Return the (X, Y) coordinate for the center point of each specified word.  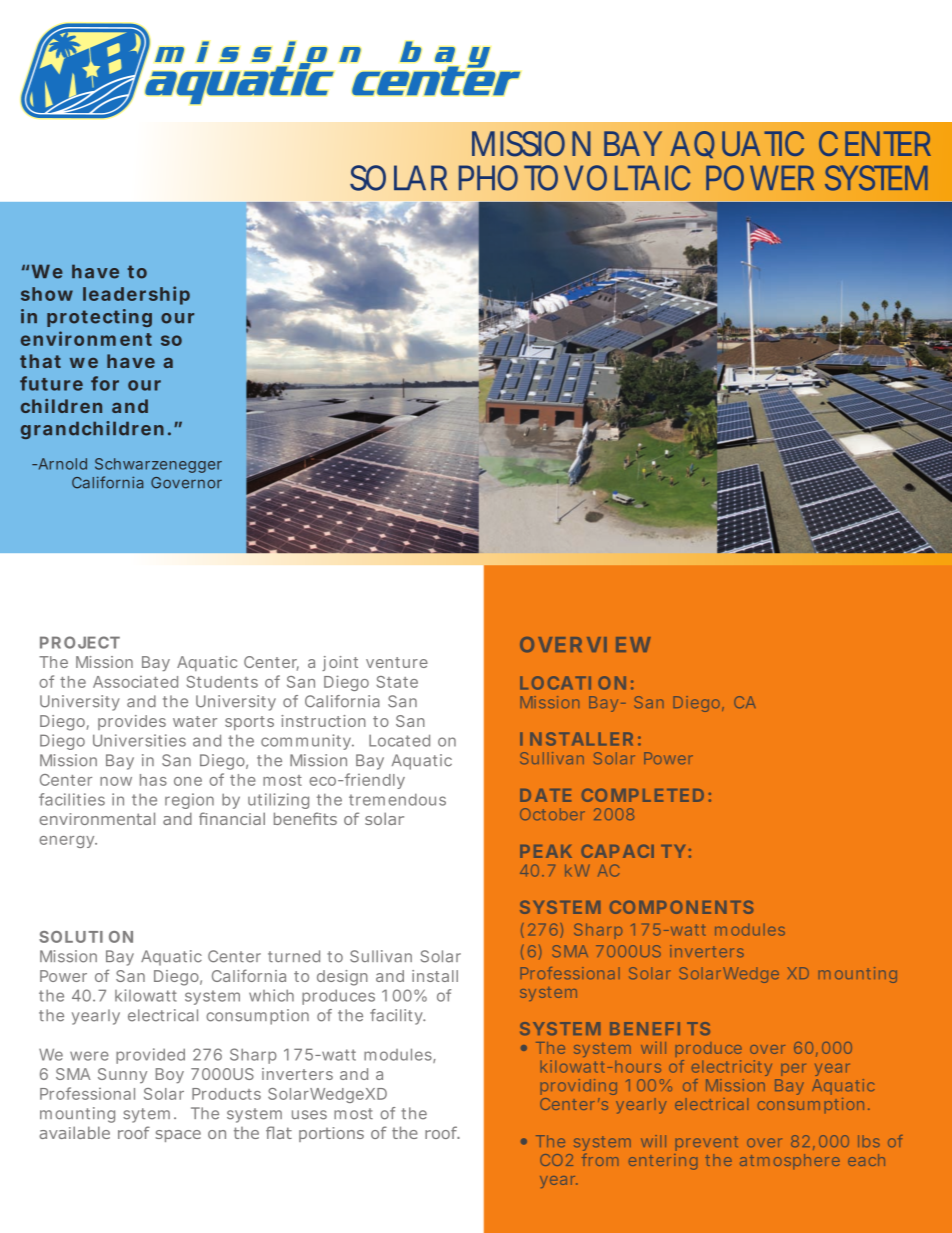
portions (331, 1134)
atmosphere (790, 1161)
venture (397, 662)
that (40, 361)
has (153, 780)
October (552, 814)
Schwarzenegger (158, 465)
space (178, 1136)
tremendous (397, 799)
